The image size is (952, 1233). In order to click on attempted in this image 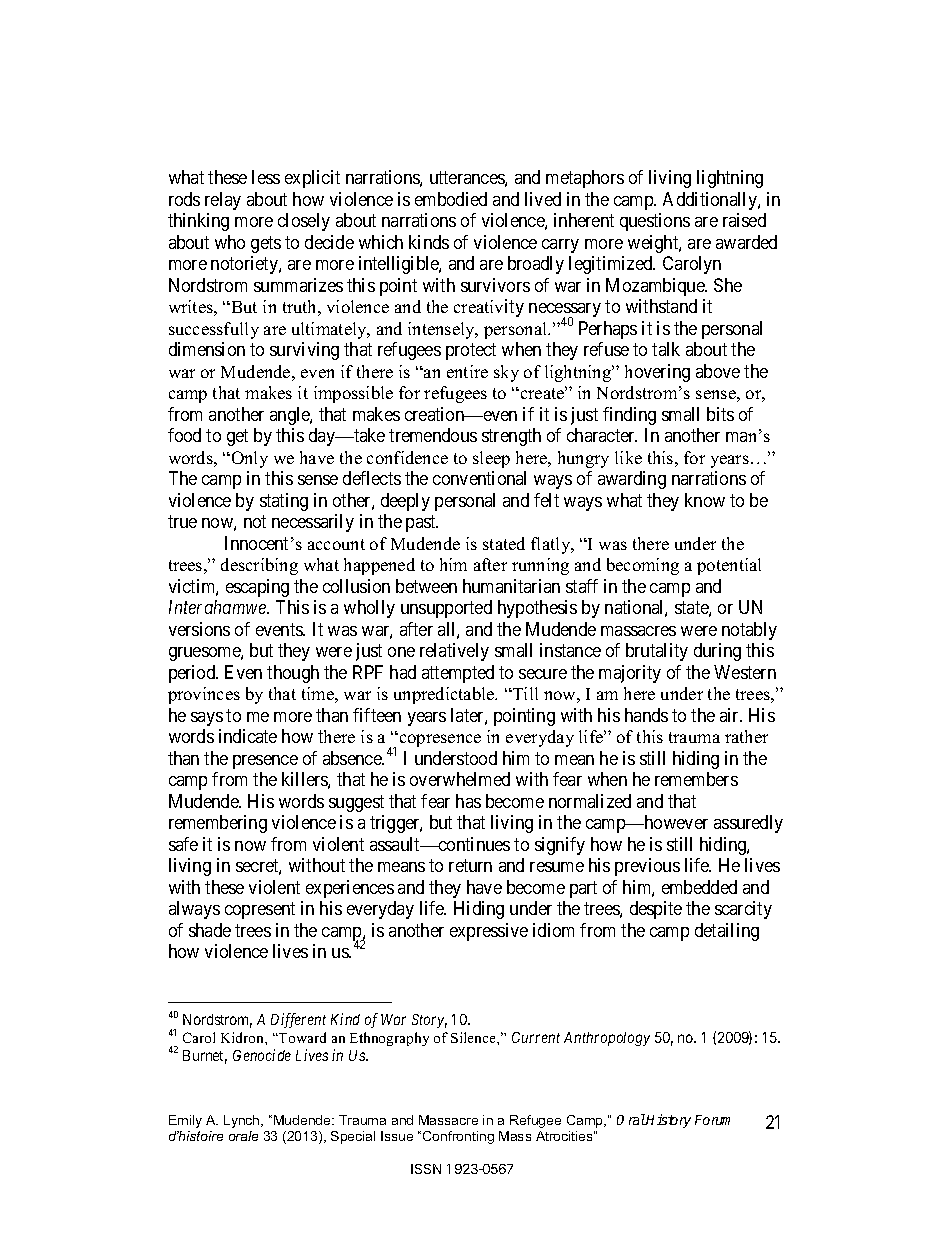, I will do `click(458, 674)`.
